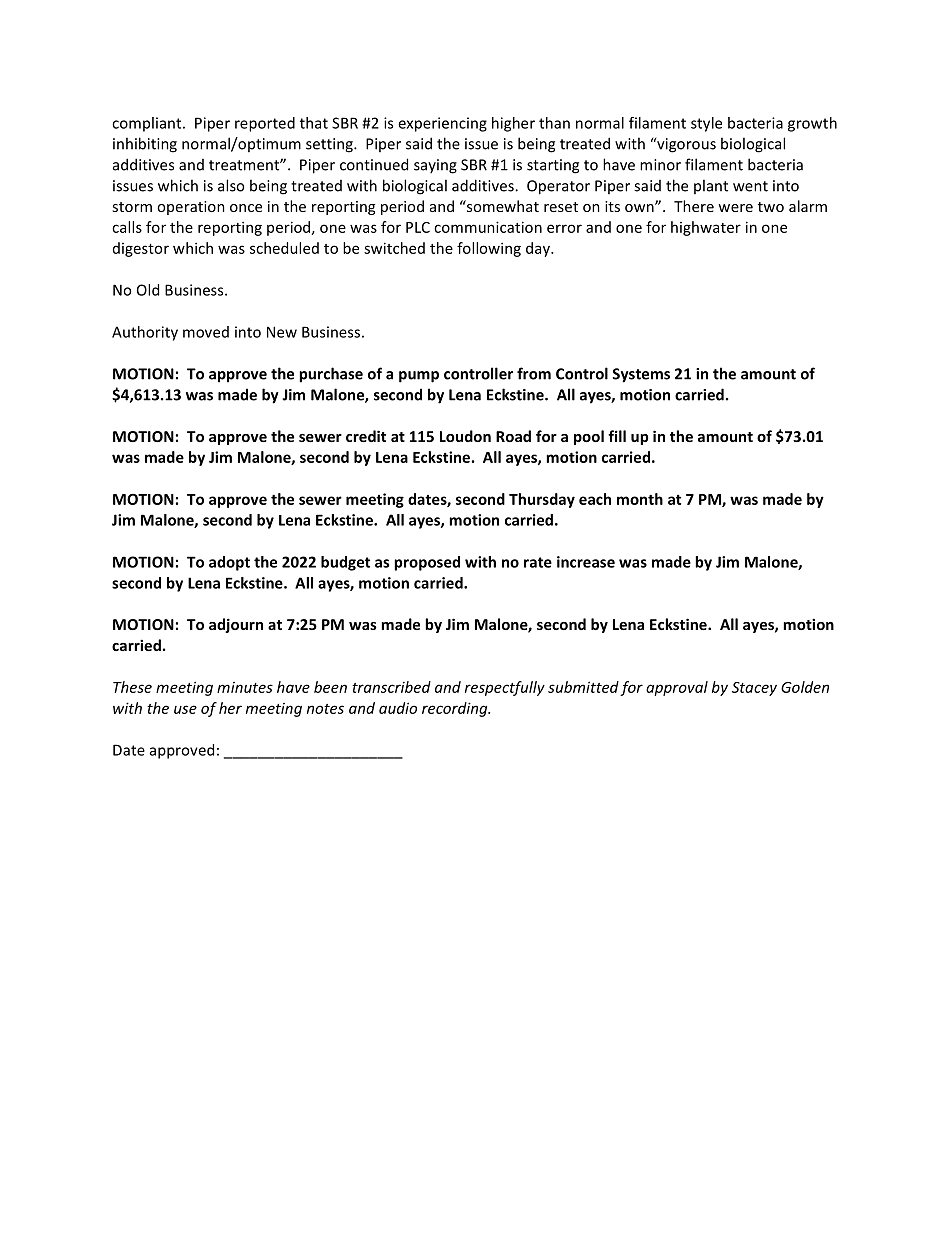 The image size is (952, 1233). I want to click on respectfully, so click(505, 688).
